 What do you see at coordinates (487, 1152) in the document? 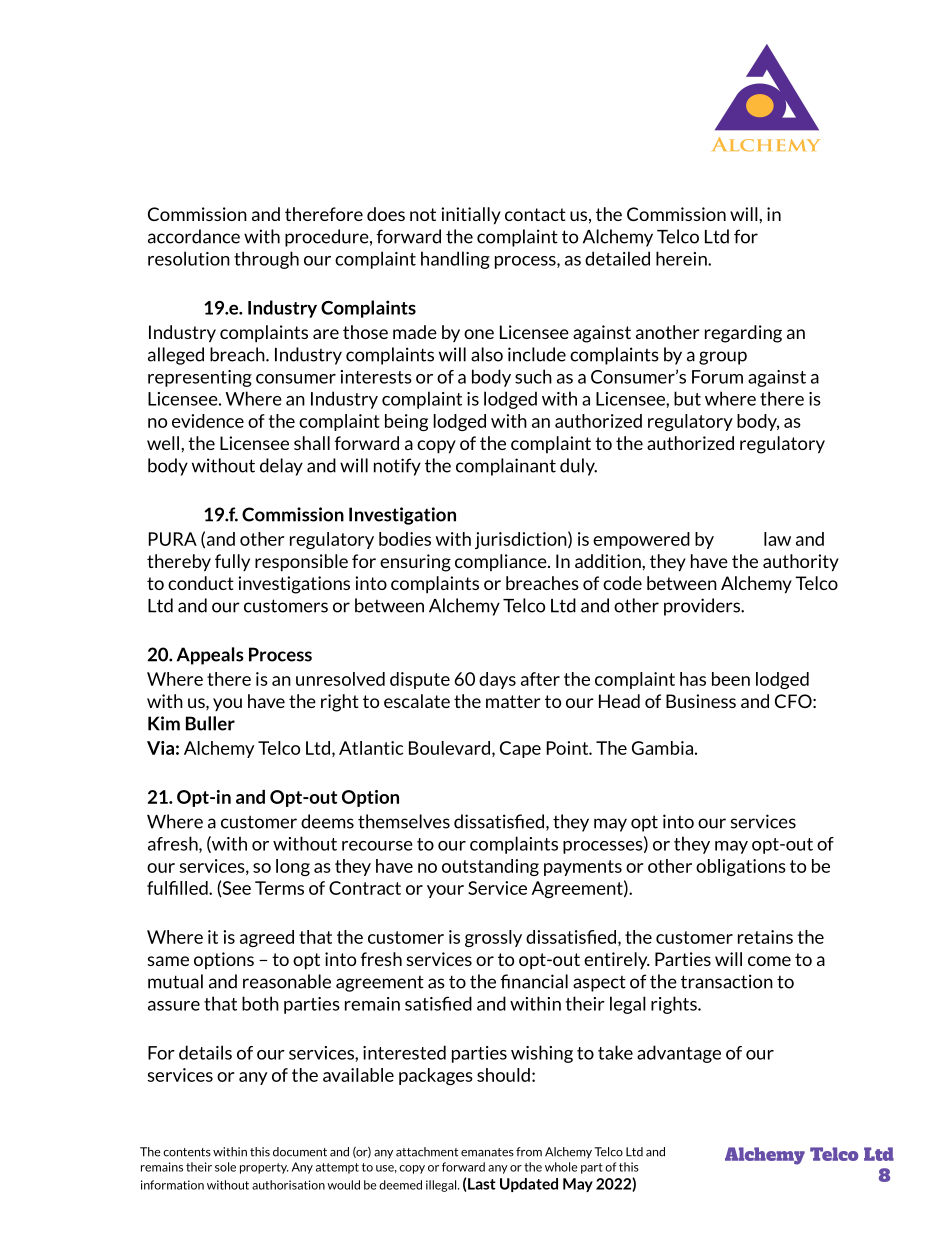
I see `emanates` at bounding box center [487, 1152].
